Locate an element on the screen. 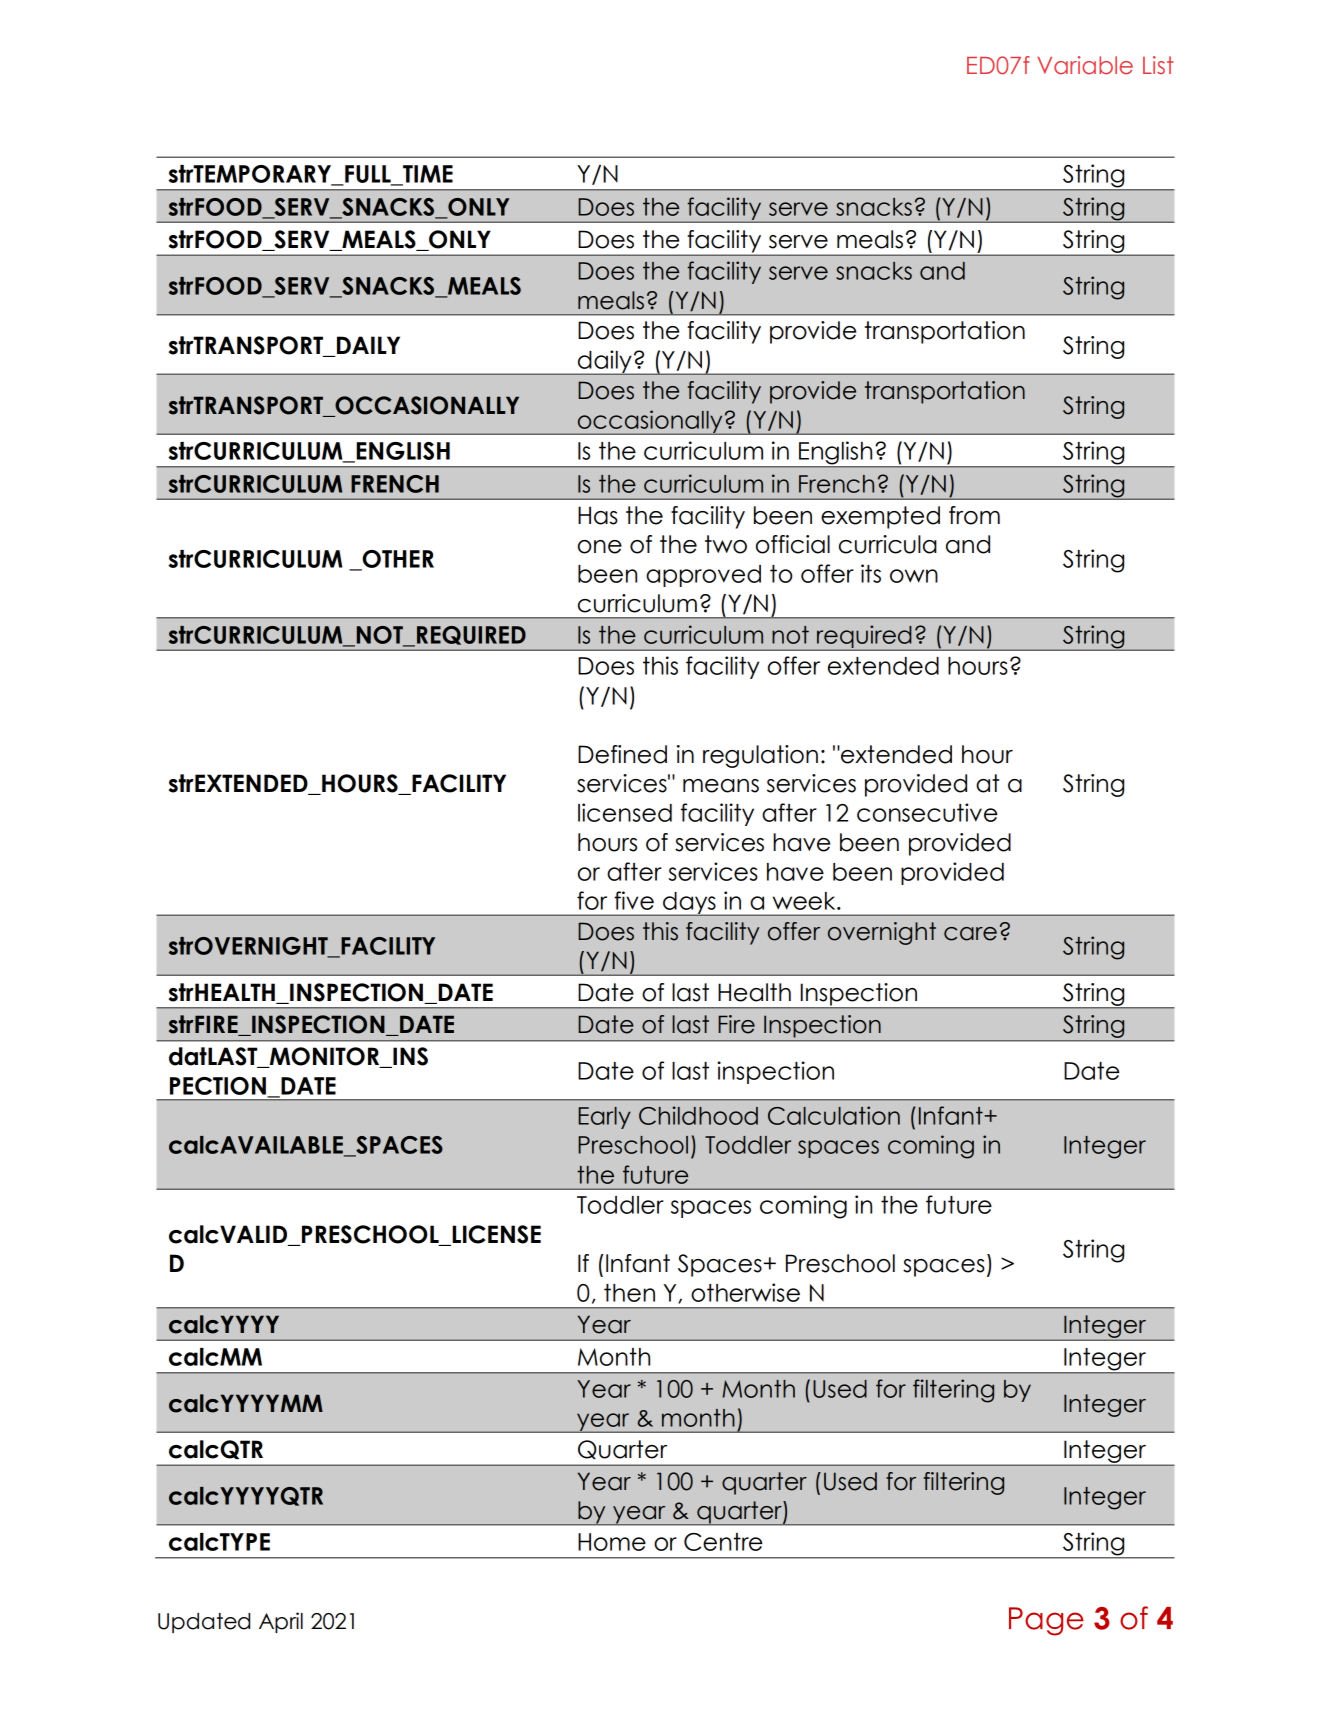  Variable is located at coordinates (1085, 65).
